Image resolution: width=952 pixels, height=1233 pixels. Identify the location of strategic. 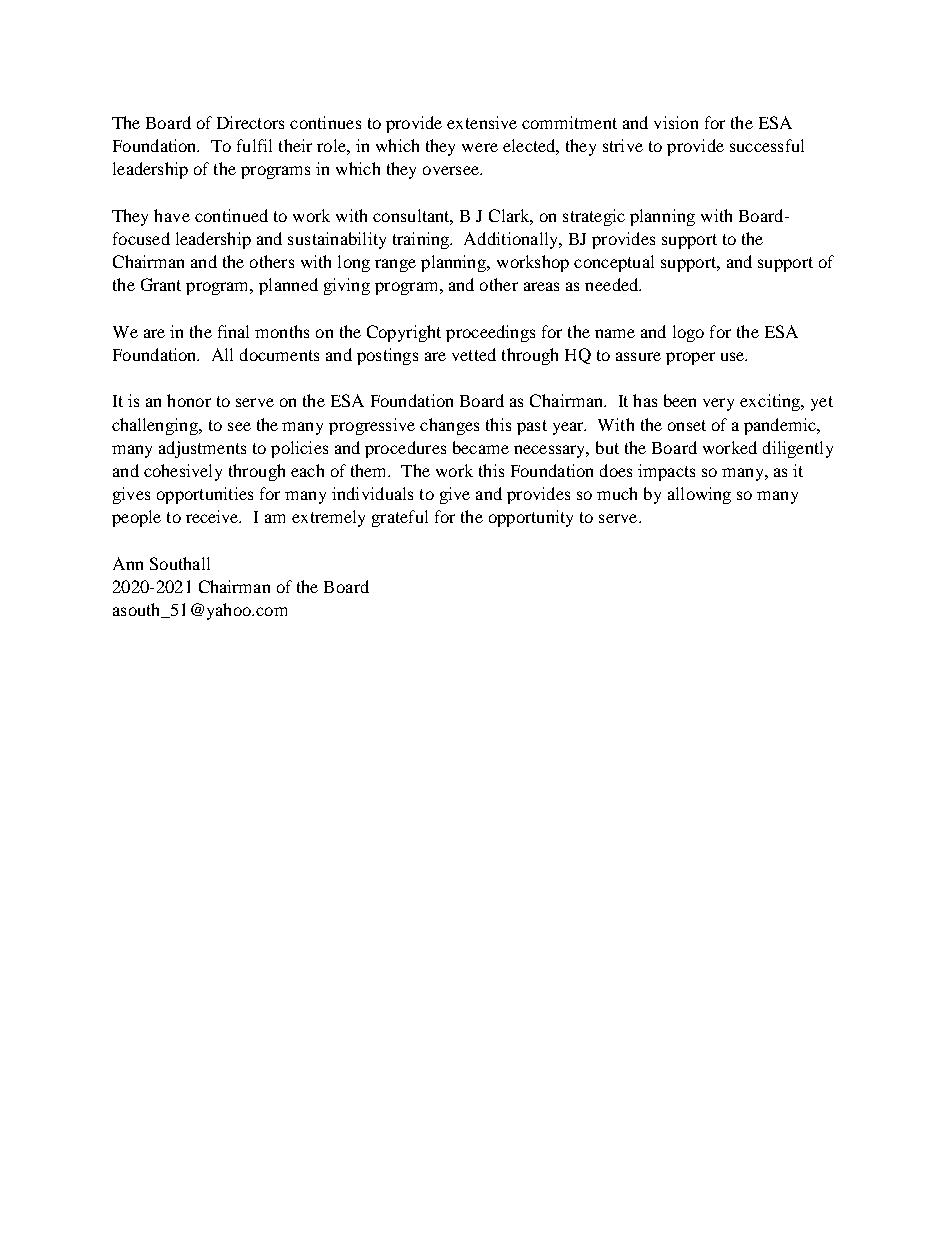
(594, 217).
